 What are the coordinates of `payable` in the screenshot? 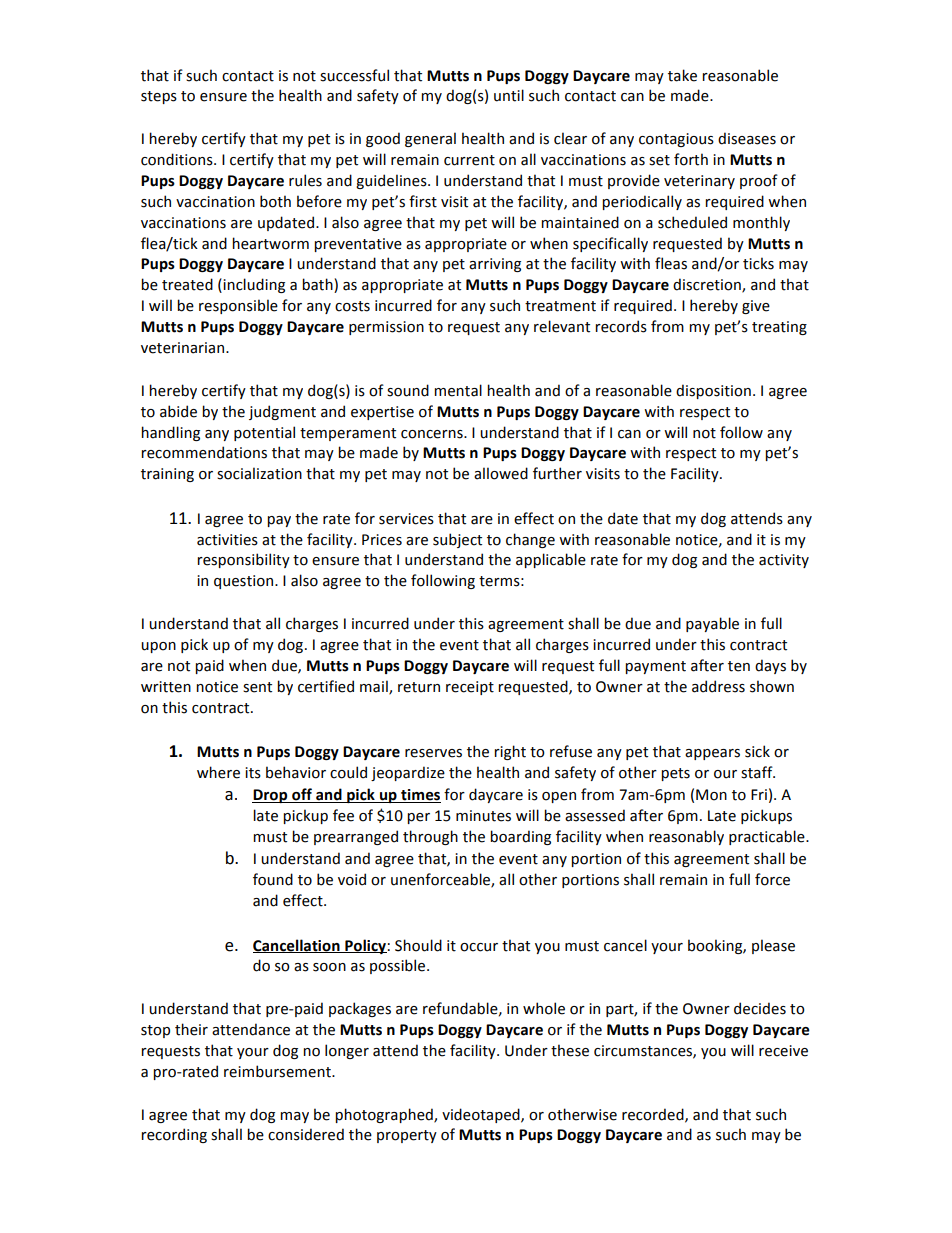 It's located at (712, 624).
